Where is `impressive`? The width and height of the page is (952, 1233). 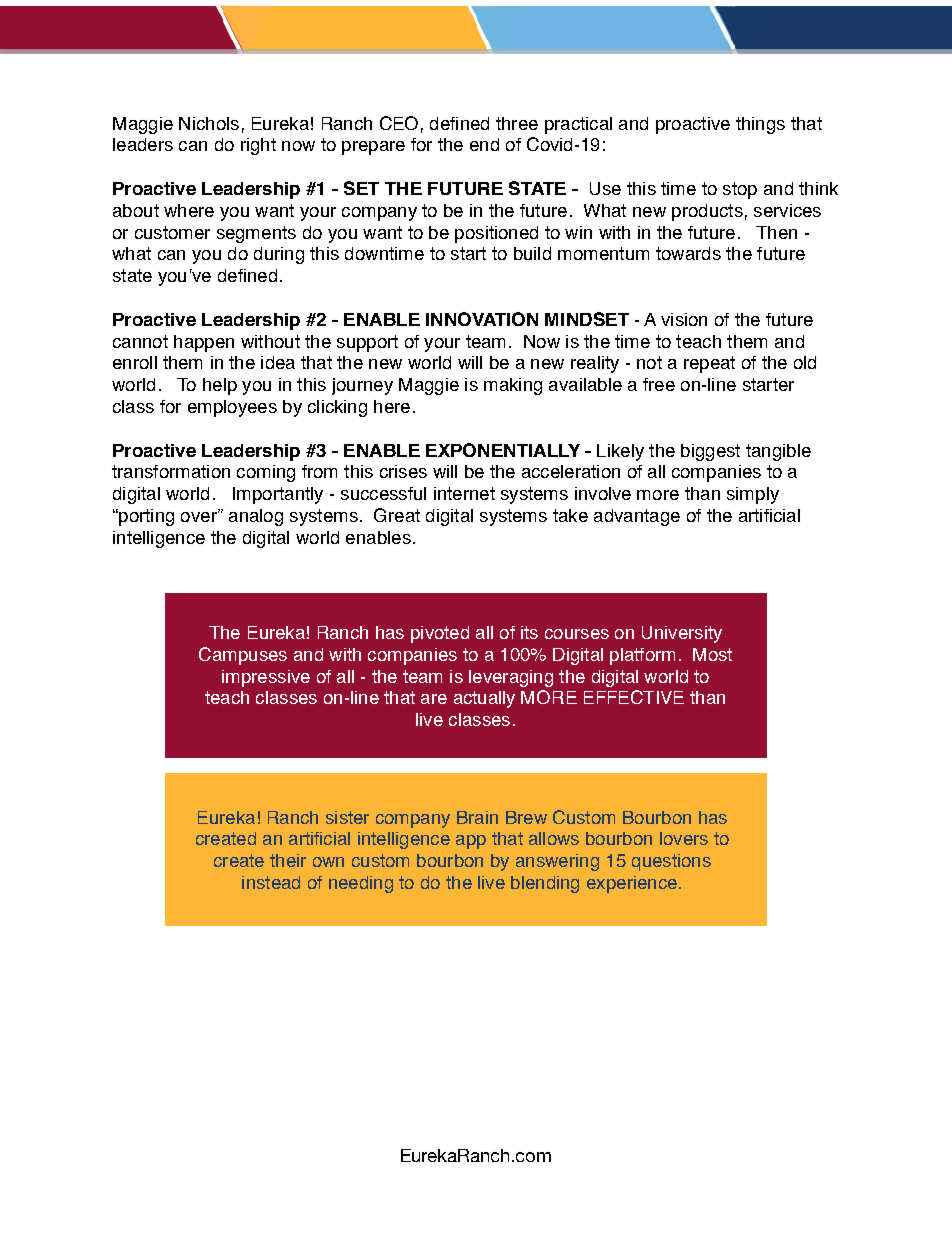 impressive is located at coordinates (266, 678).
